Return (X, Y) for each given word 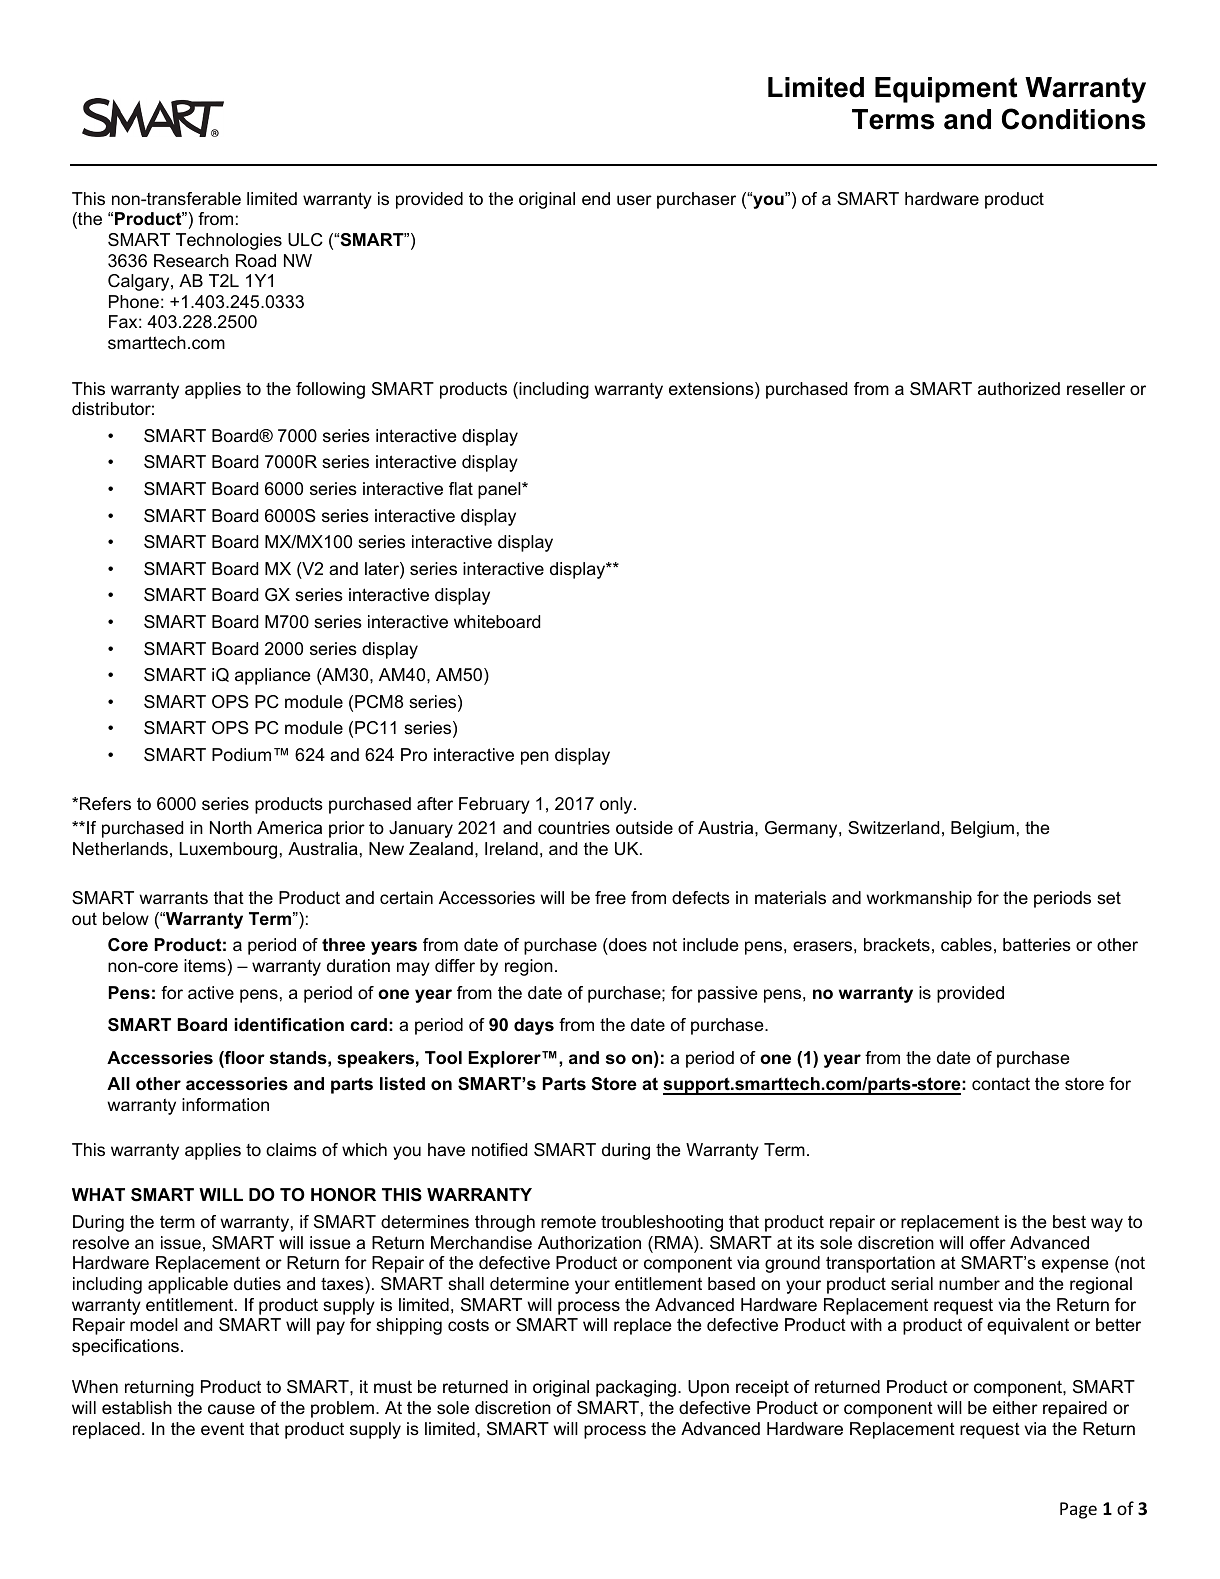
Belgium (982, 829)
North (231, 828)
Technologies (229, 241)
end (596, 199)
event (222, 1429)
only (617, 805)
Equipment (946, 90)
